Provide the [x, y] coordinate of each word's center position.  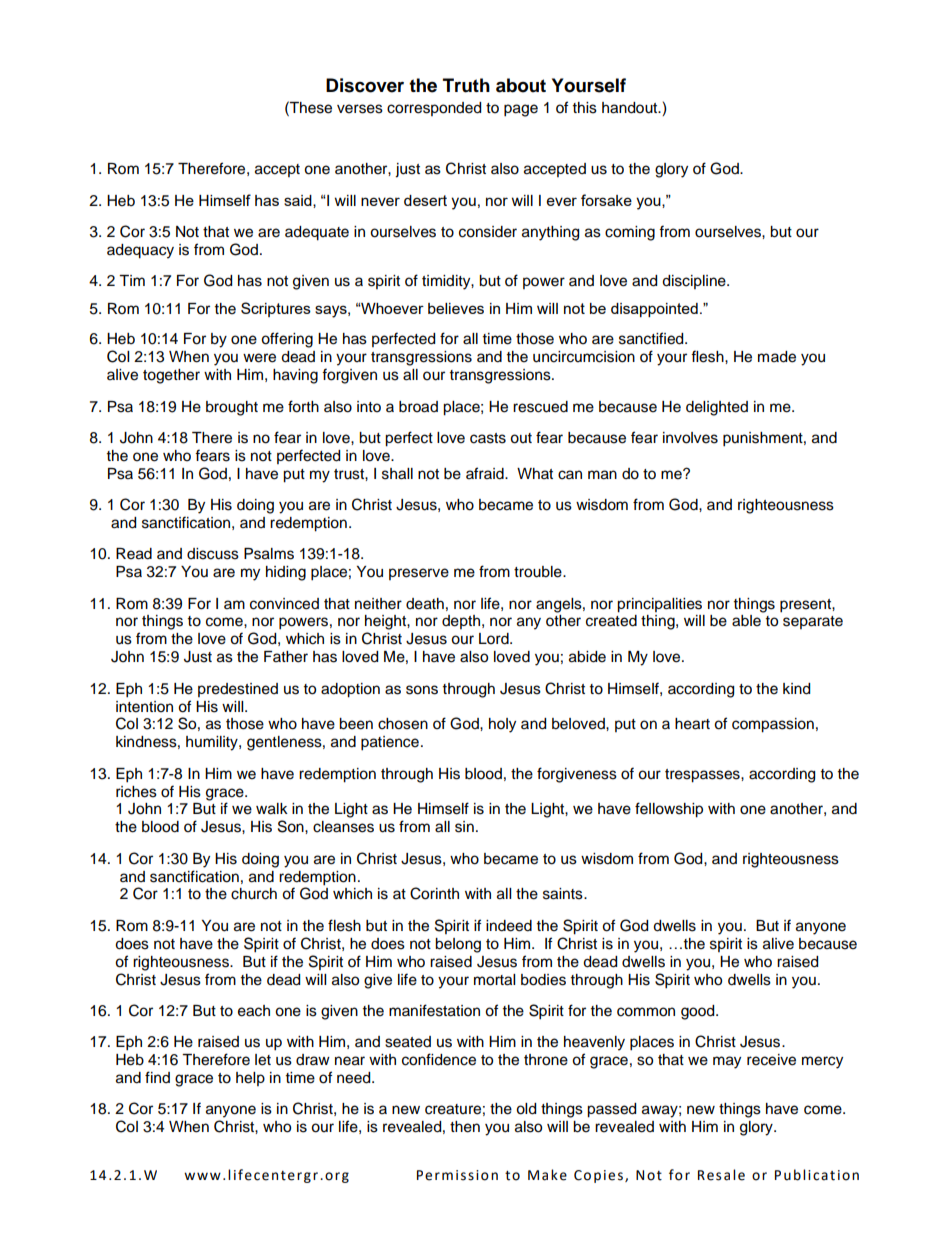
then [465, 1127]
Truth [466, 85]
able [746, 621]
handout [631, 108]
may [727, 1062]
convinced [284, 604]
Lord [495, 639]
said [299, 201]
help [250, 1079]
